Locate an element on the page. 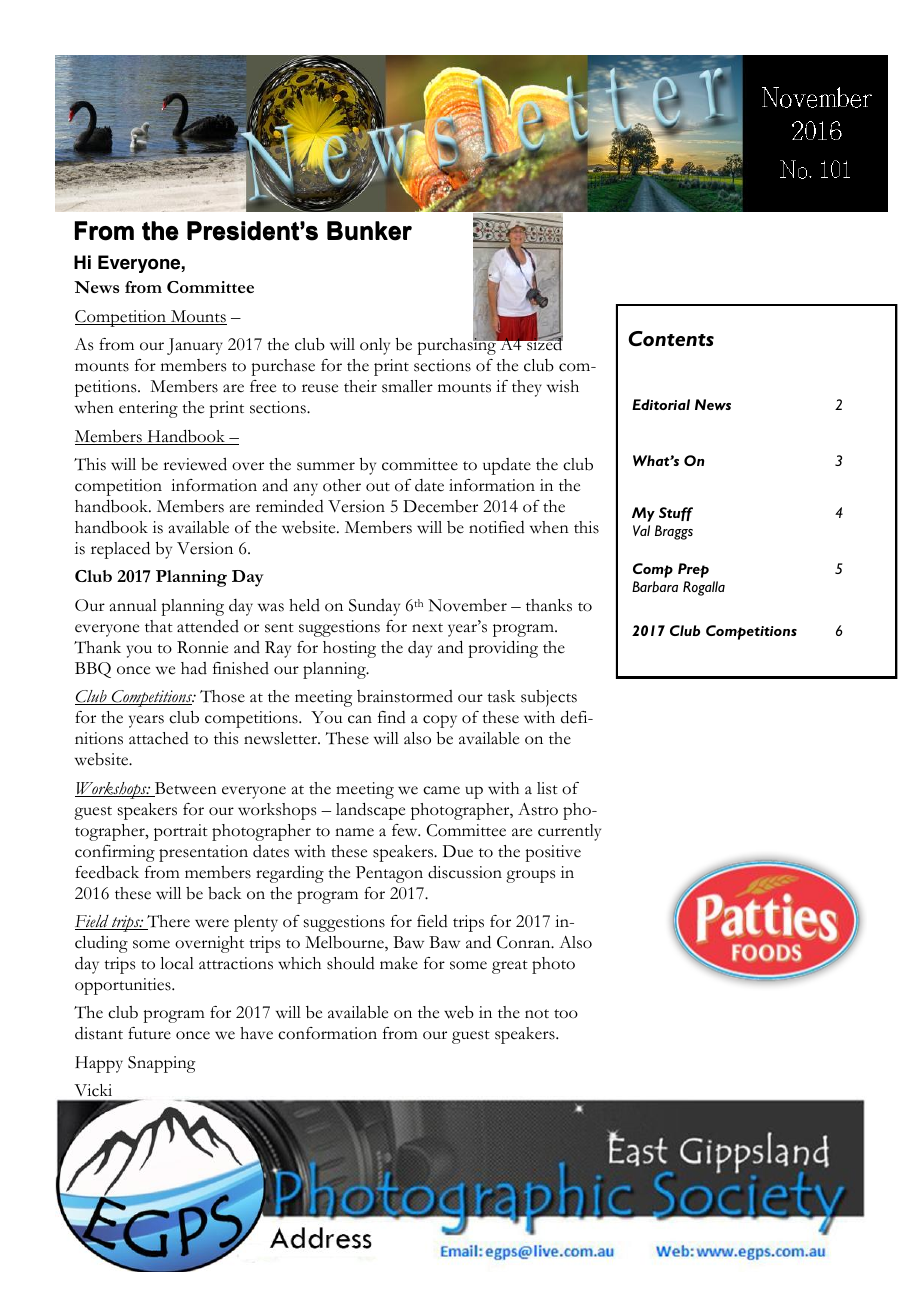 Image resolution: width=924 pixels, height=1308 pixels. Contents is located at coordinates (671, 338).
